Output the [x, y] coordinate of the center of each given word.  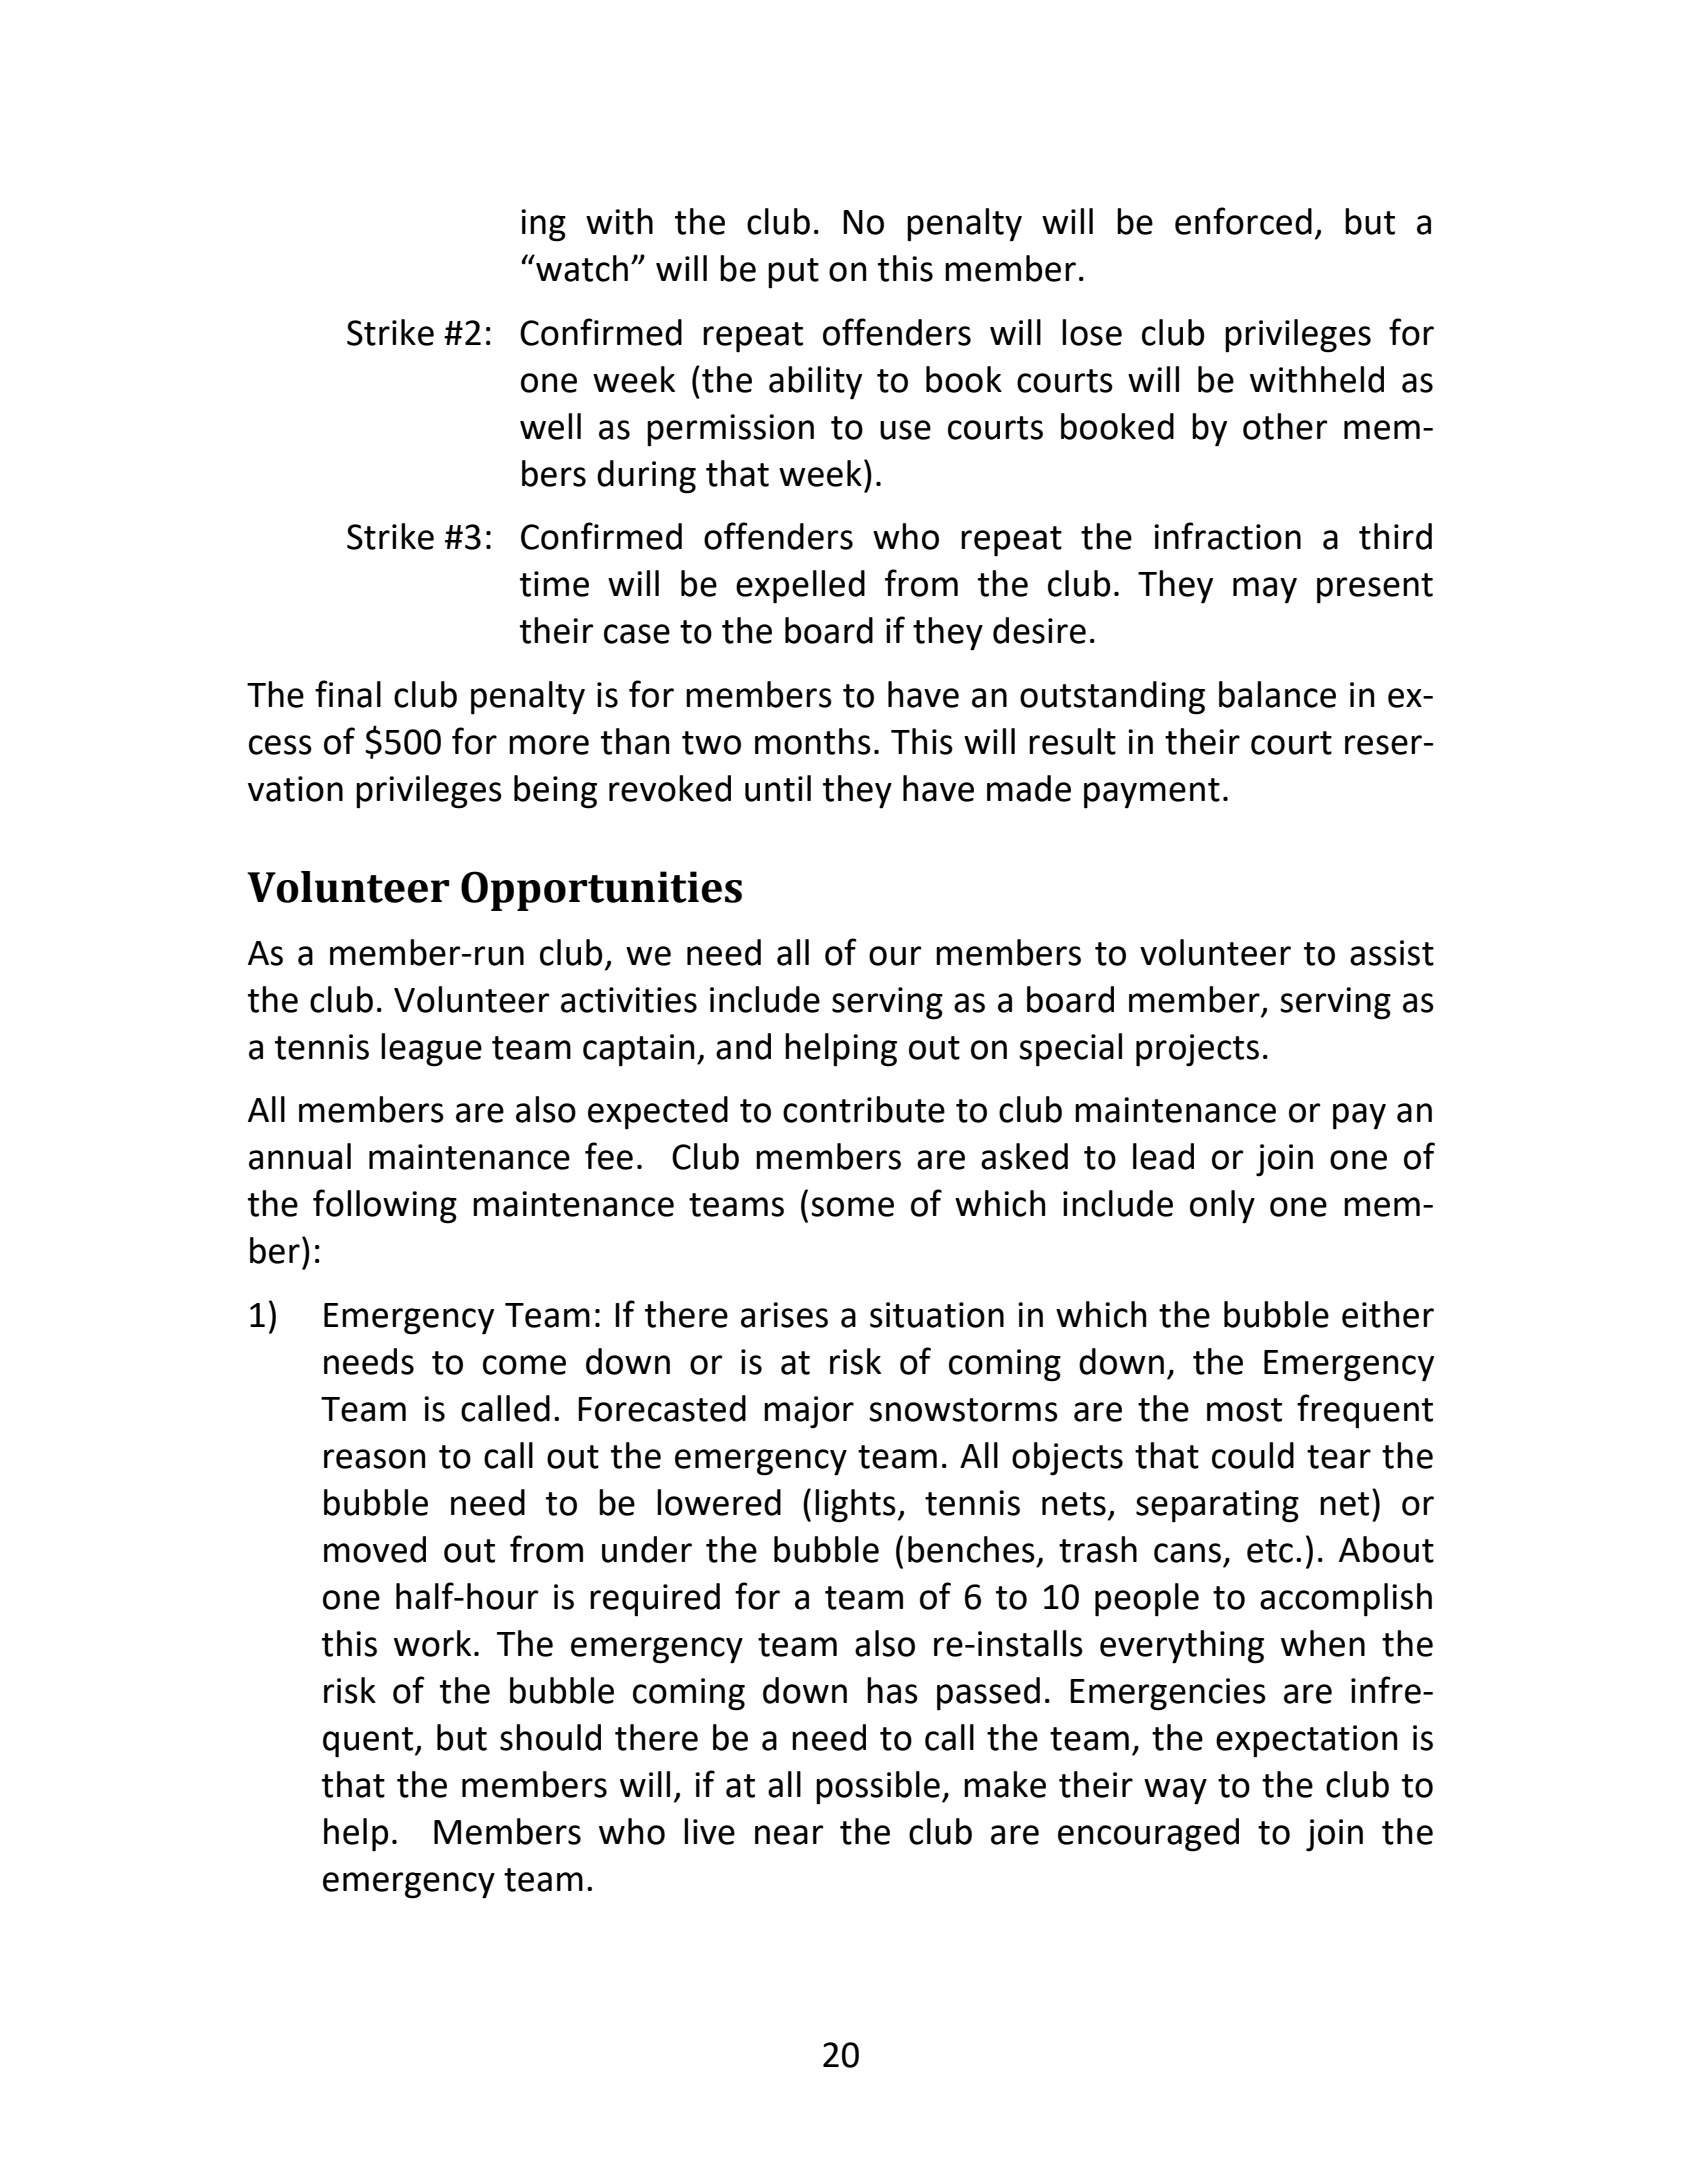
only [1222, 1207]
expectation [1307, 1741]
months [813, 741]
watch [581, 268]
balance [1277, 694]
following [385, 1206]
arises [784, 1315]
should [550, 1737]
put [793, 273]
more [549, 745]
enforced [1243, 221]
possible [878, 1788]
